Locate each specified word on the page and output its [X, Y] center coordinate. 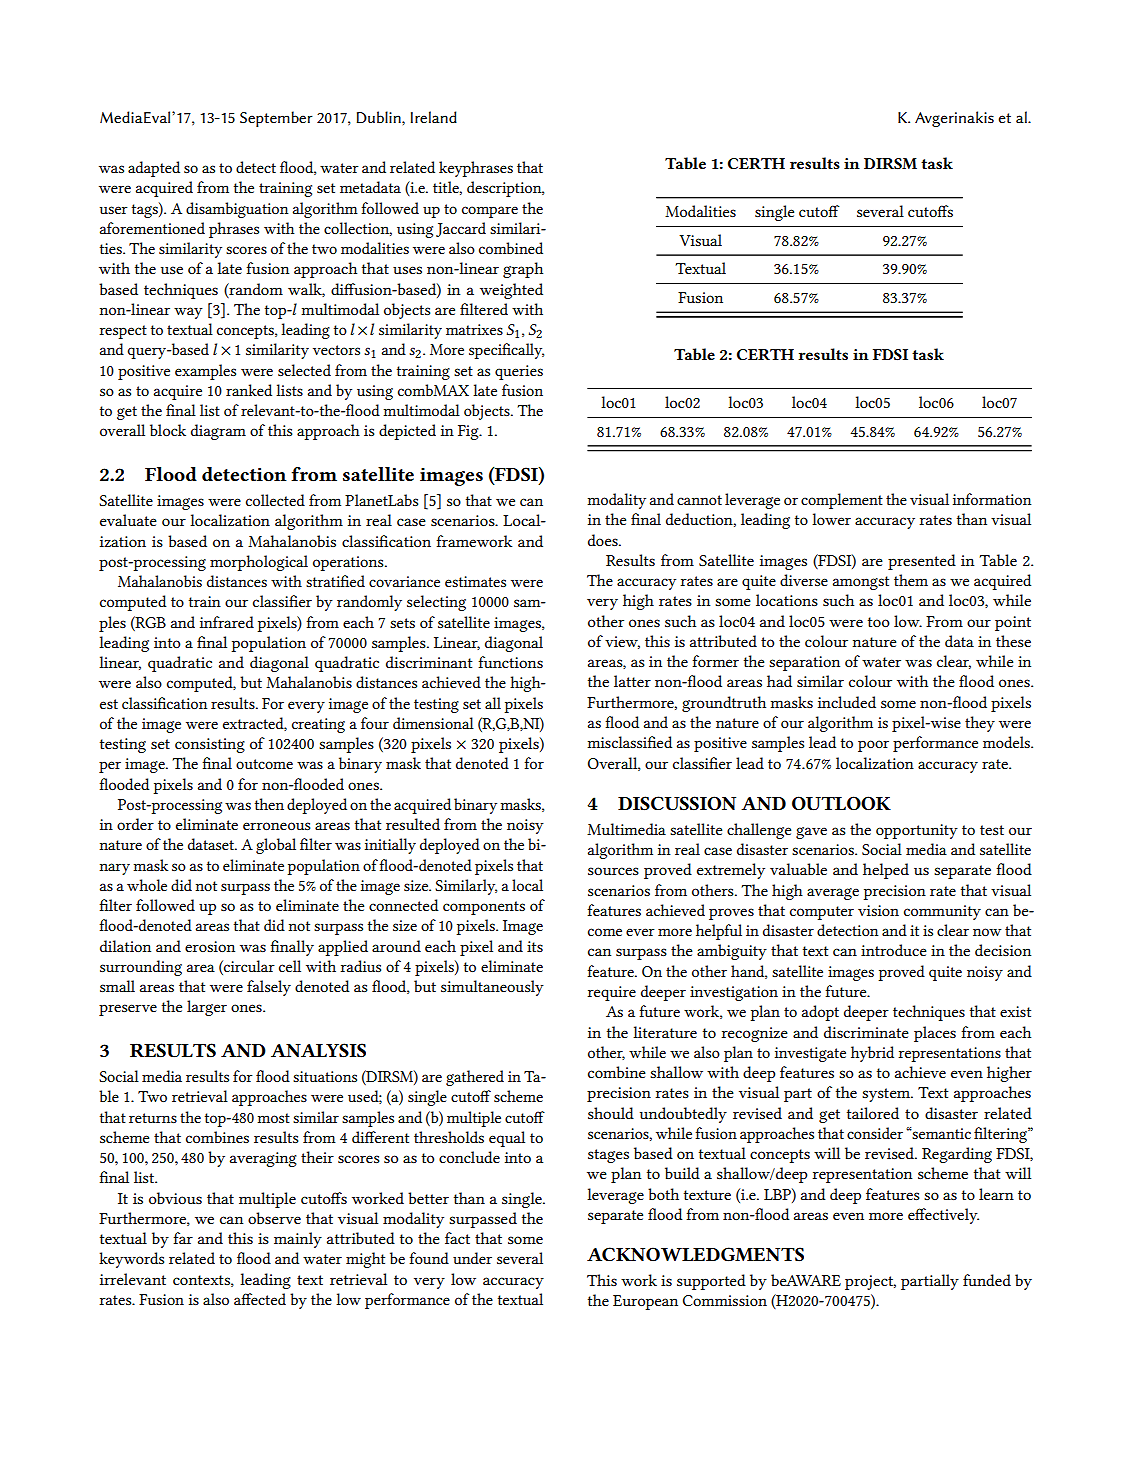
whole [147, 885]
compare [490, 212]
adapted [154, 169]
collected [275, 500]
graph [523, 270]
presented [922, 562]
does [604, 540]
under [472, 1258]
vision [878, 910]
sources [613, 871]
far [183, 1238]
